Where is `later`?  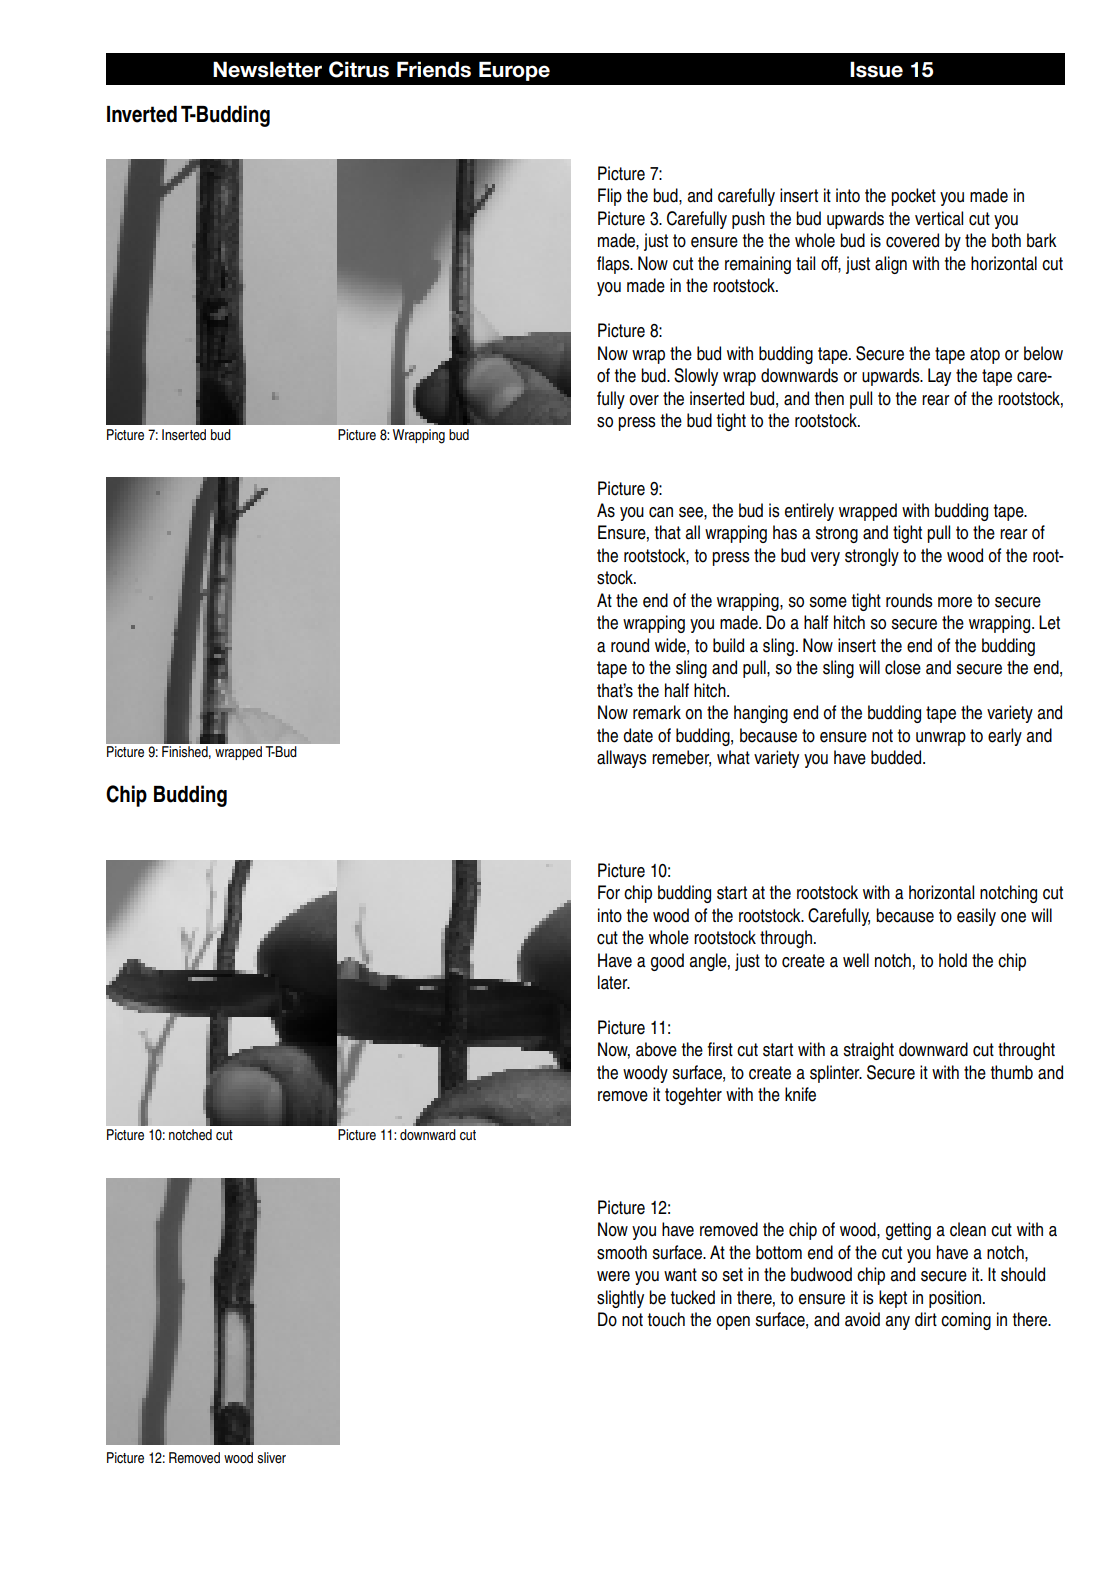
later is located at coordinates (614, 982).
